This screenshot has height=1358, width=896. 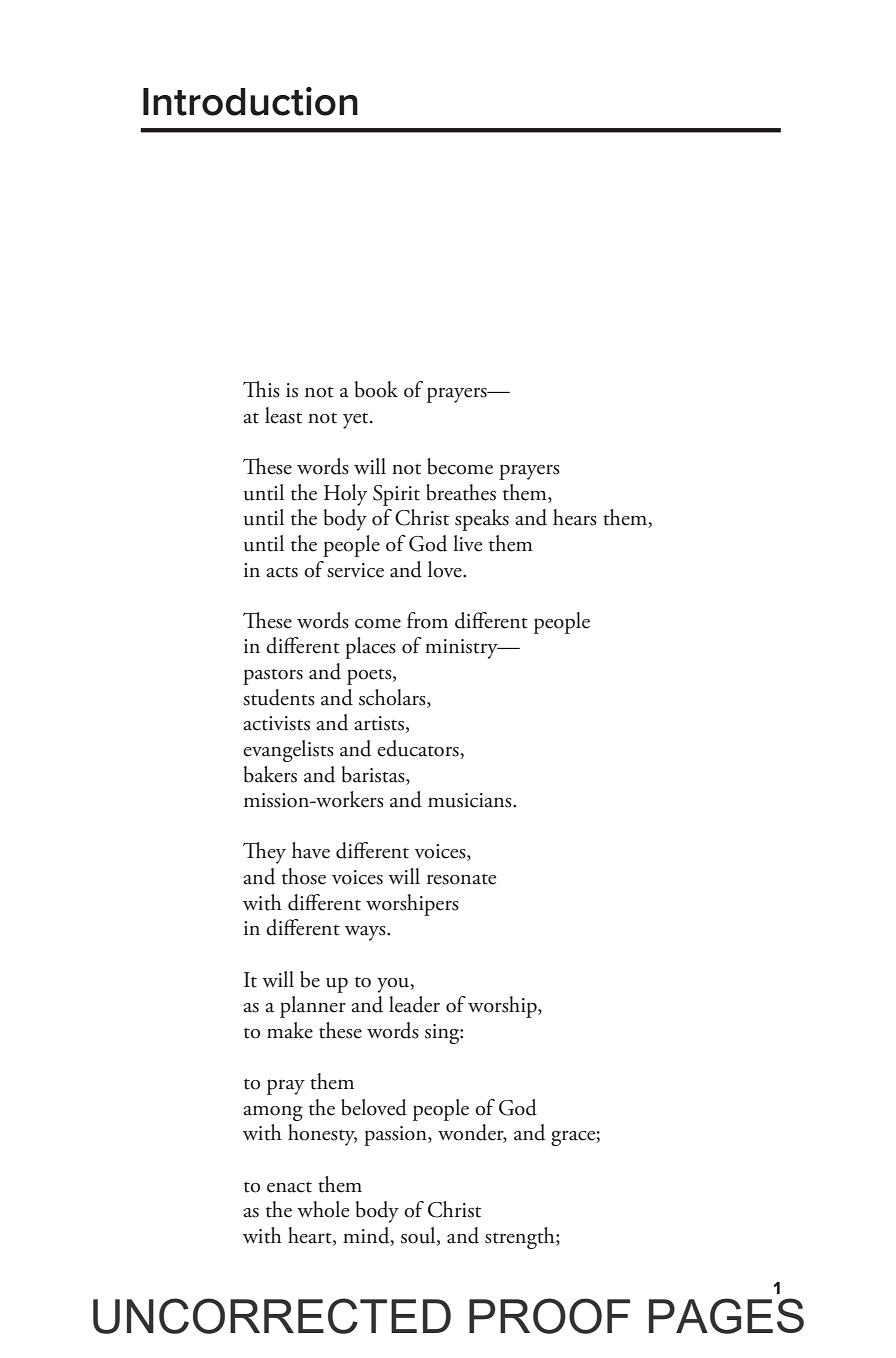 What do you see at coordinates (462, 649) in the screenshot?
I see `ministry` at bounding box center [462, 649].
